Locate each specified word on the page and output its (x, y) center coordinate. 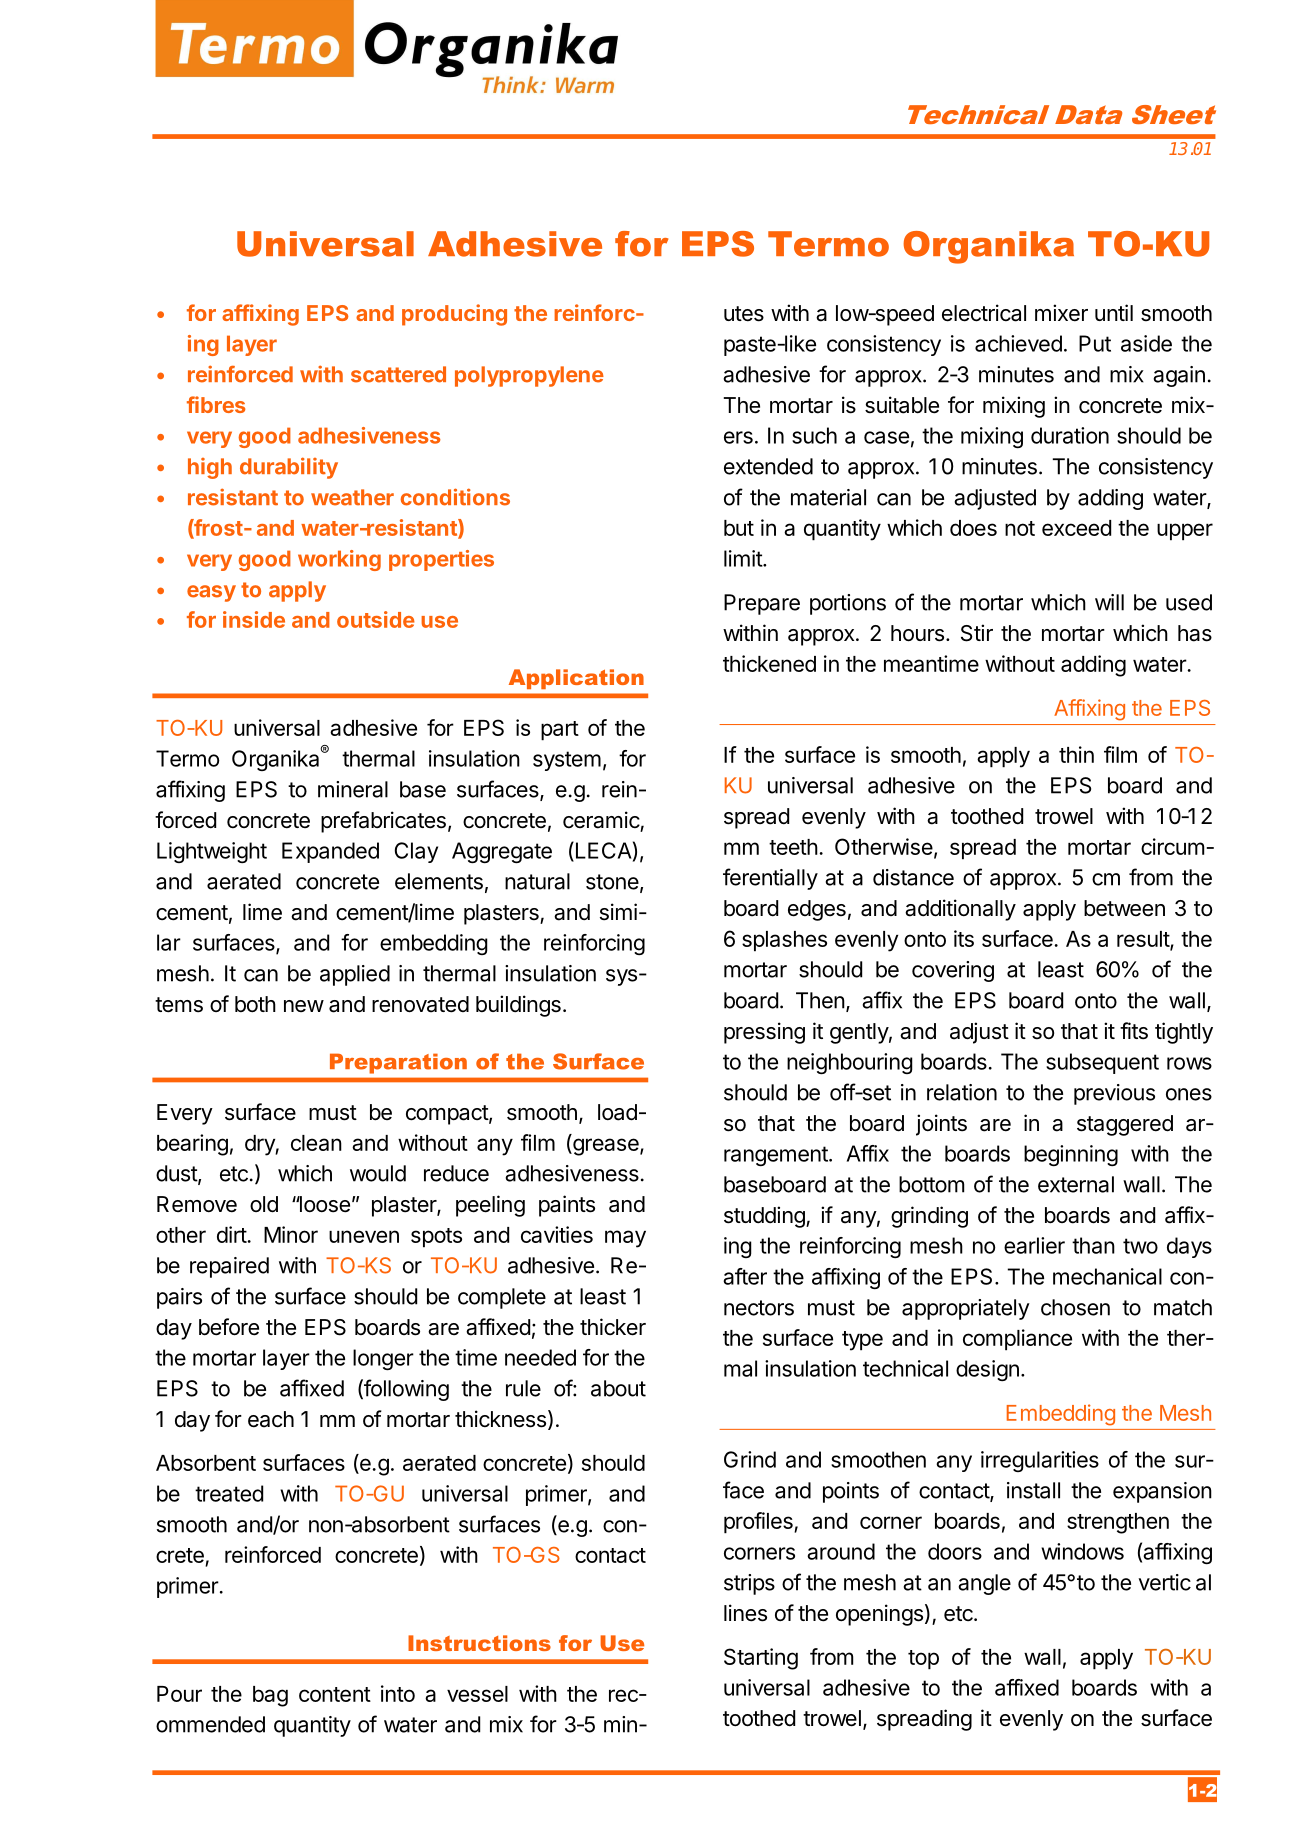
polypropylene (529, 376)
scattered (398, 374)
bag (270, 1696)
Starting (761, 1659)
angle (984, 1584)
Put (1095, 343)
